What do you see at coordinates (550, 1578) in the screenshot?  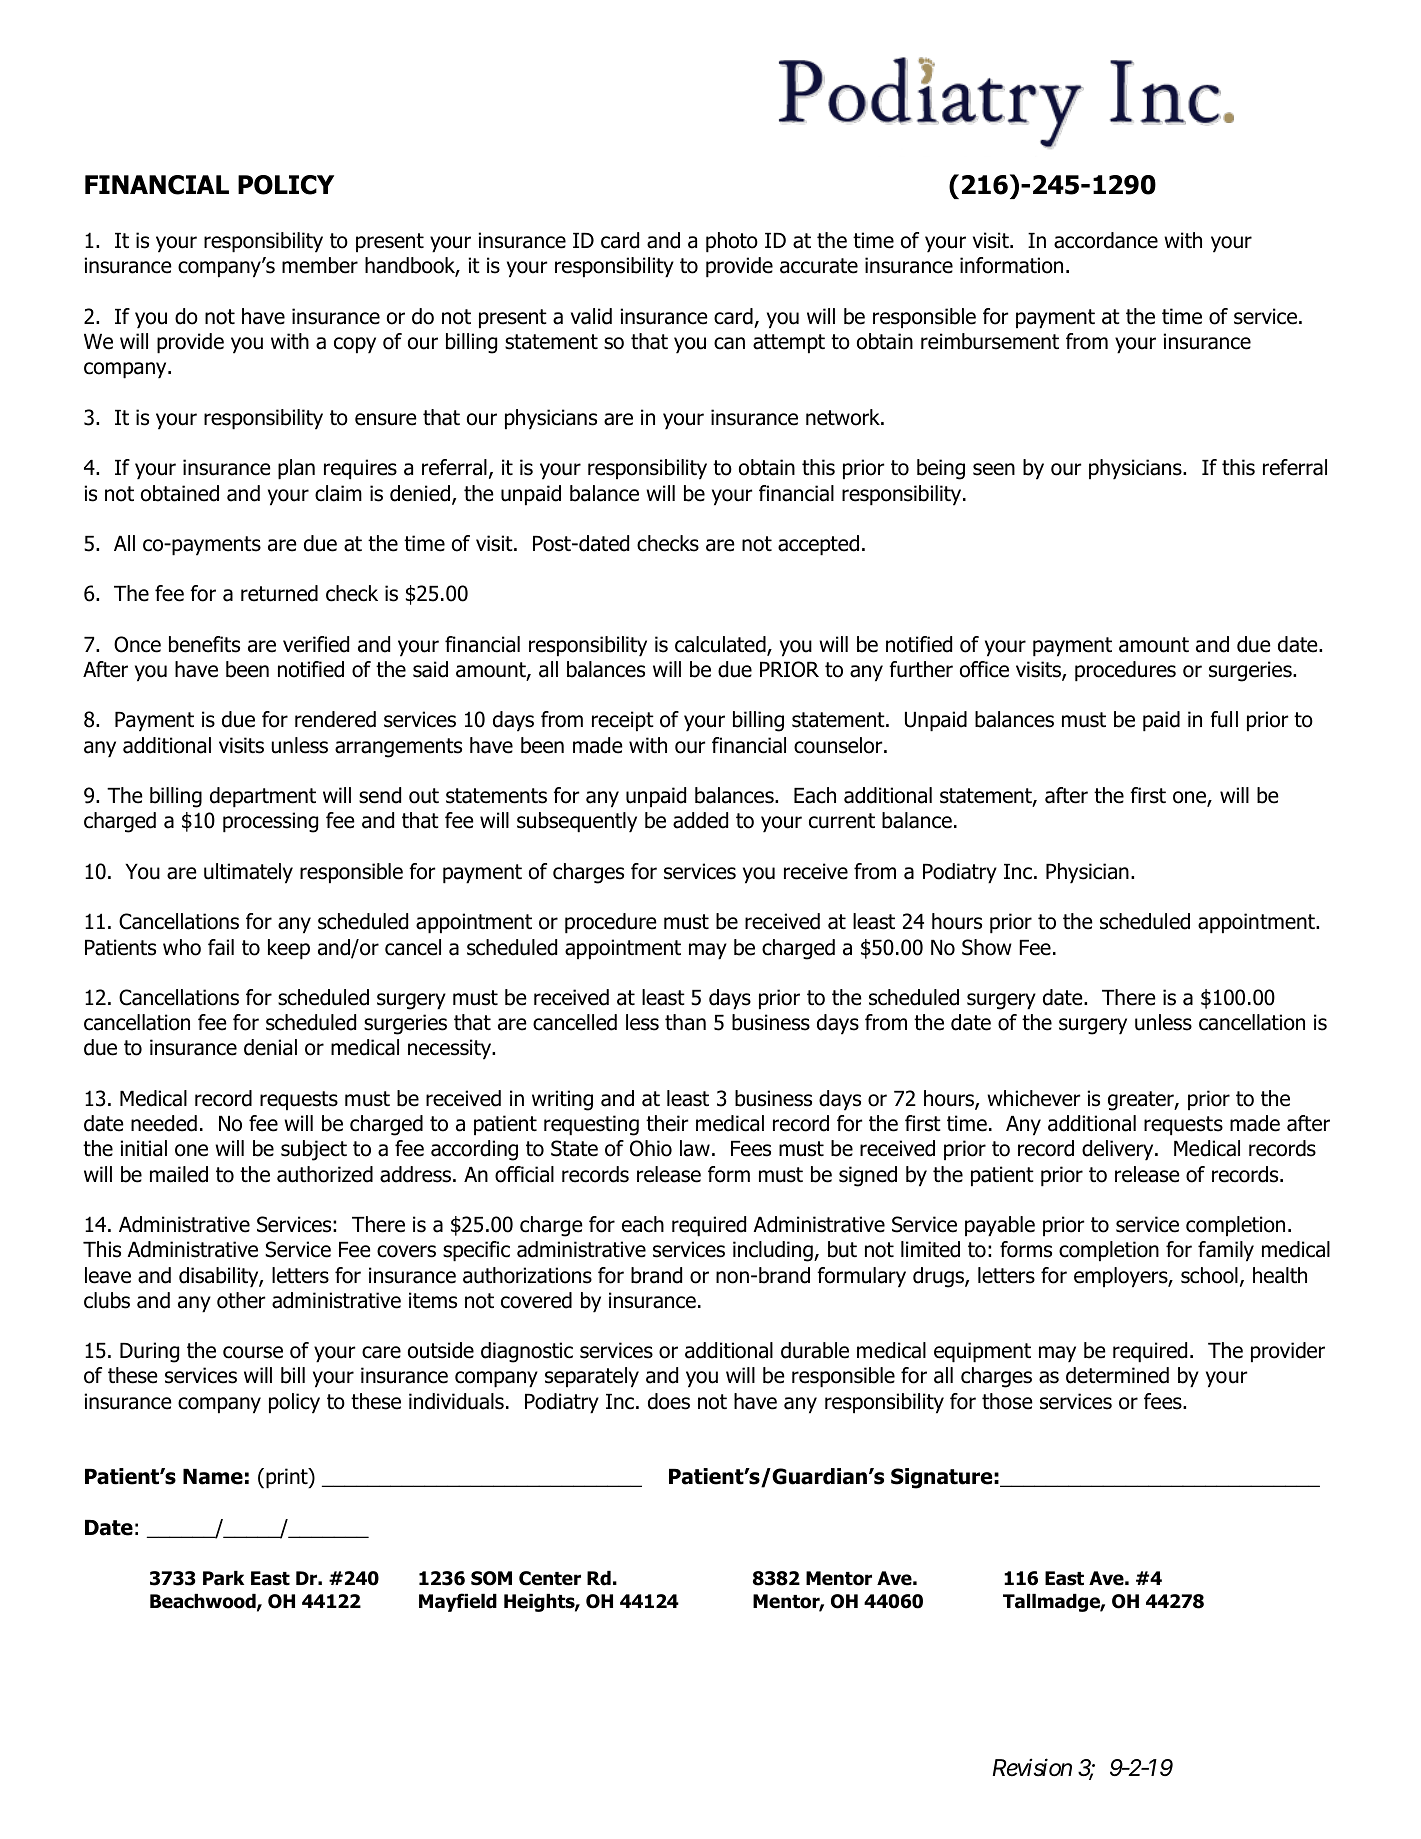 I see `Center` at bounding box center [550, 1578].
